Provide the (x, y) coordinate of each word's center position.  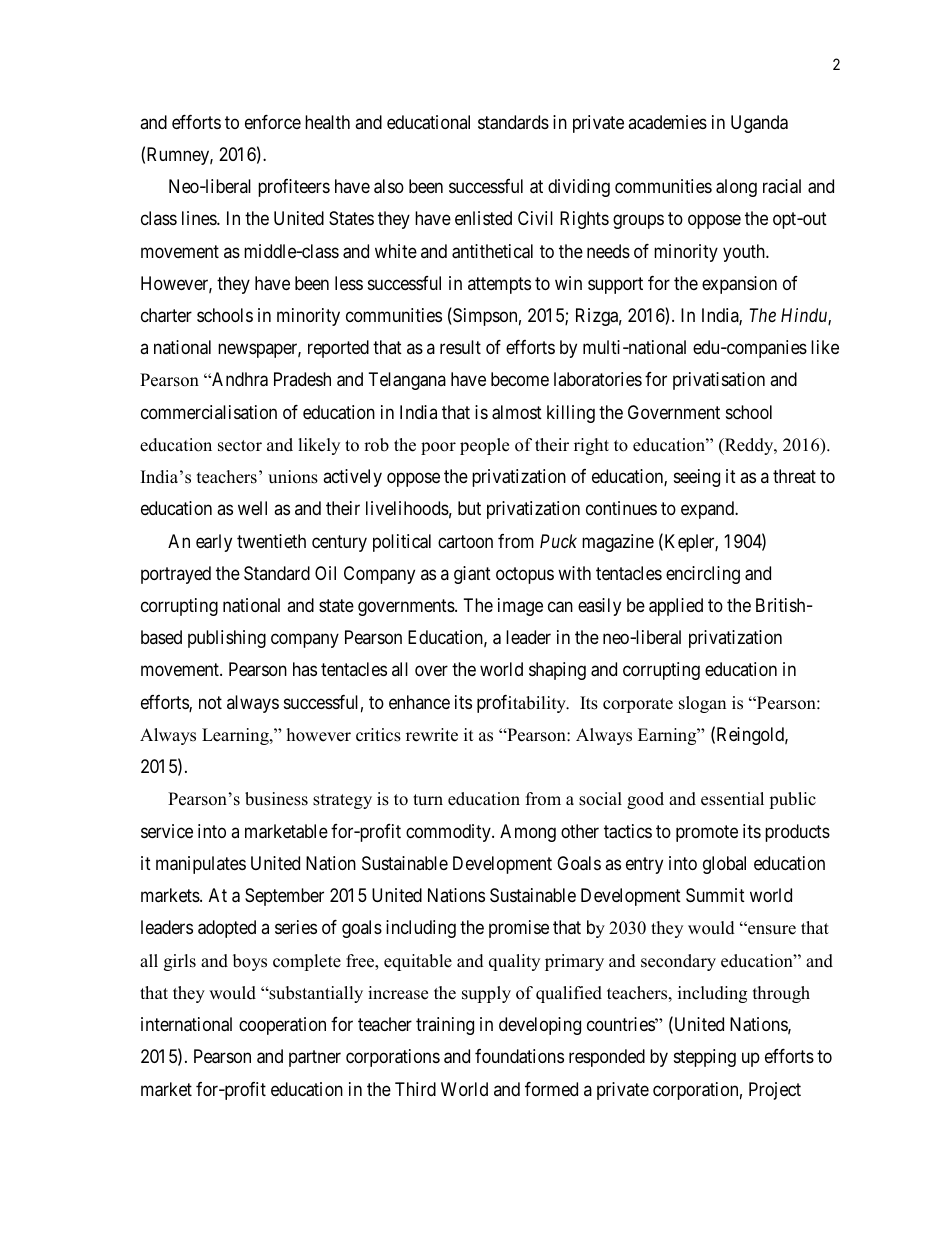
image (520, 607)
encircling (703, 575)
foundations (519, 1056)
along (736, 188)
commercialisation (209, 412)
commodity (449, 833)
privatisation (719, 381)
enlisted (483, 218)
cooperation (282, 1026)
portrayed (176, 575)
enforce (273, 122)
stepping (705, 1058)
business (276, 799)
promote (707, 833)
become (520, 379)
